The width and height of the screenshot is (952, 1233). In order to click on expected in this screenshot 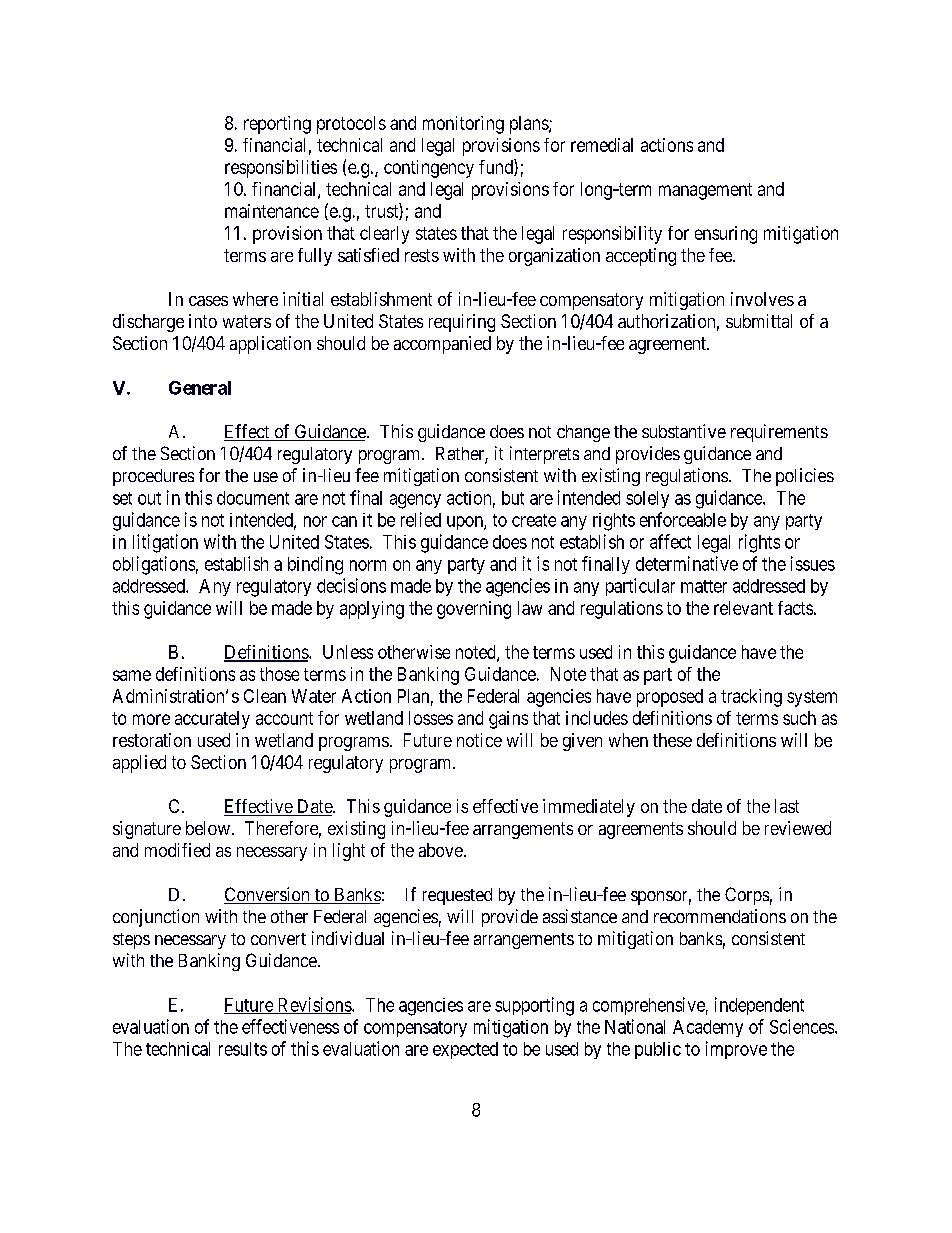, I will do `click(465, 1050)`.
